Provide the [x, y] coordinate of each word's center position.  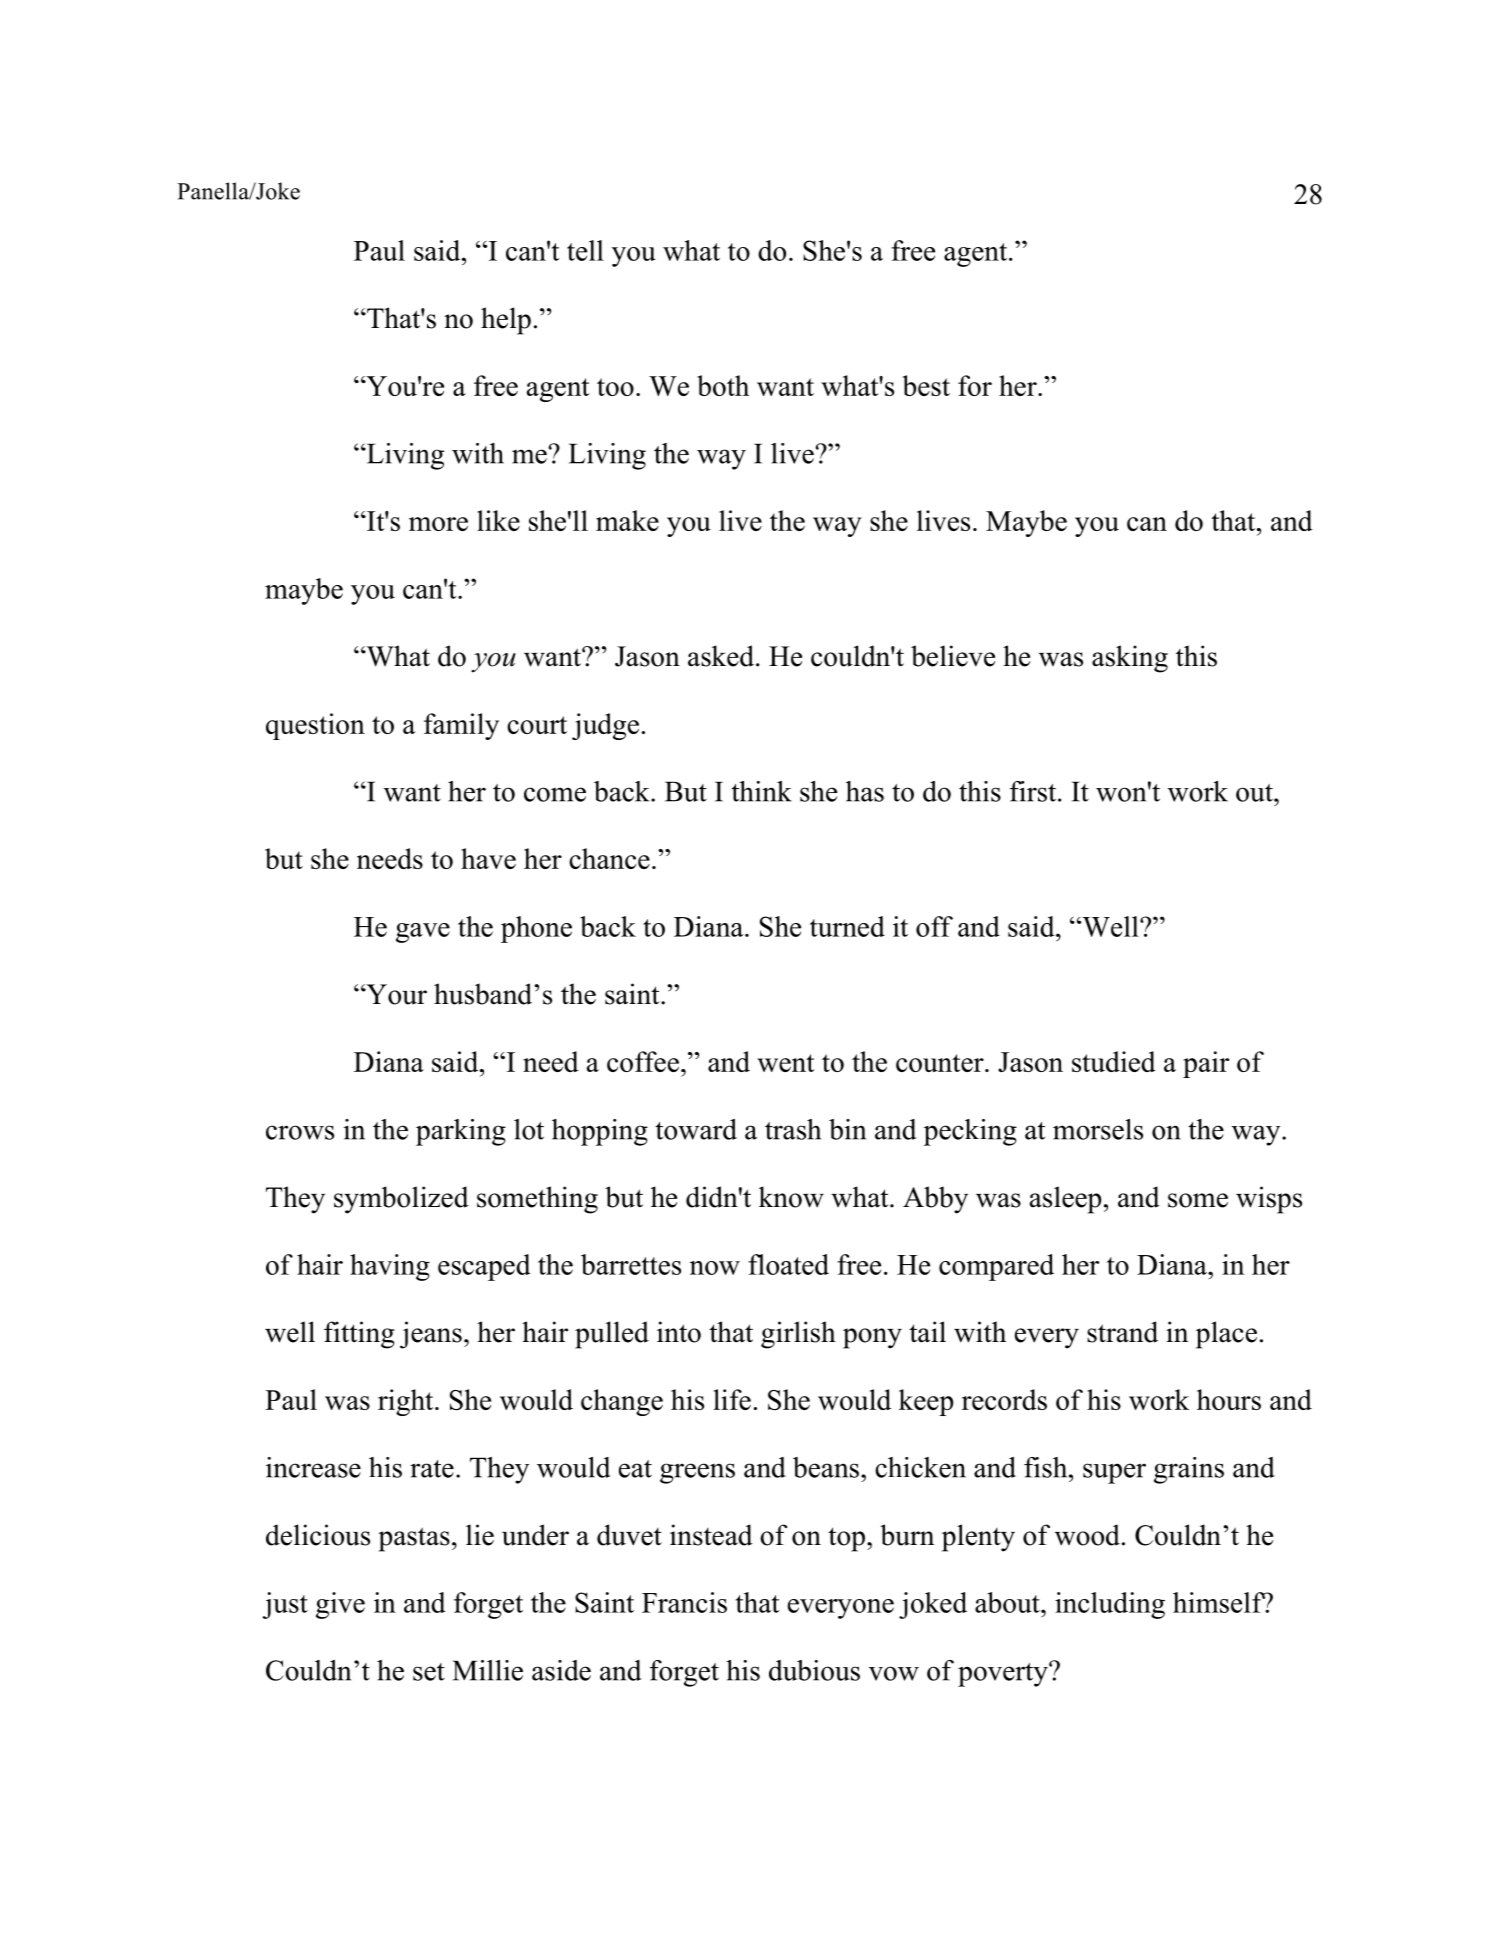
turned [847, 926]
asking [1130, 659]
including [1110, 1605]
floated [788, 1264]
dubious [814, 1670]
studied [1114, 1061]
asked [722, 656]
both [723, 385]
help [506, 321]
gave [423, 933]
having [390, 1267]
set [429, 1672]
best [926, 385]
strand [1122, 1332]
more [438, 524]
